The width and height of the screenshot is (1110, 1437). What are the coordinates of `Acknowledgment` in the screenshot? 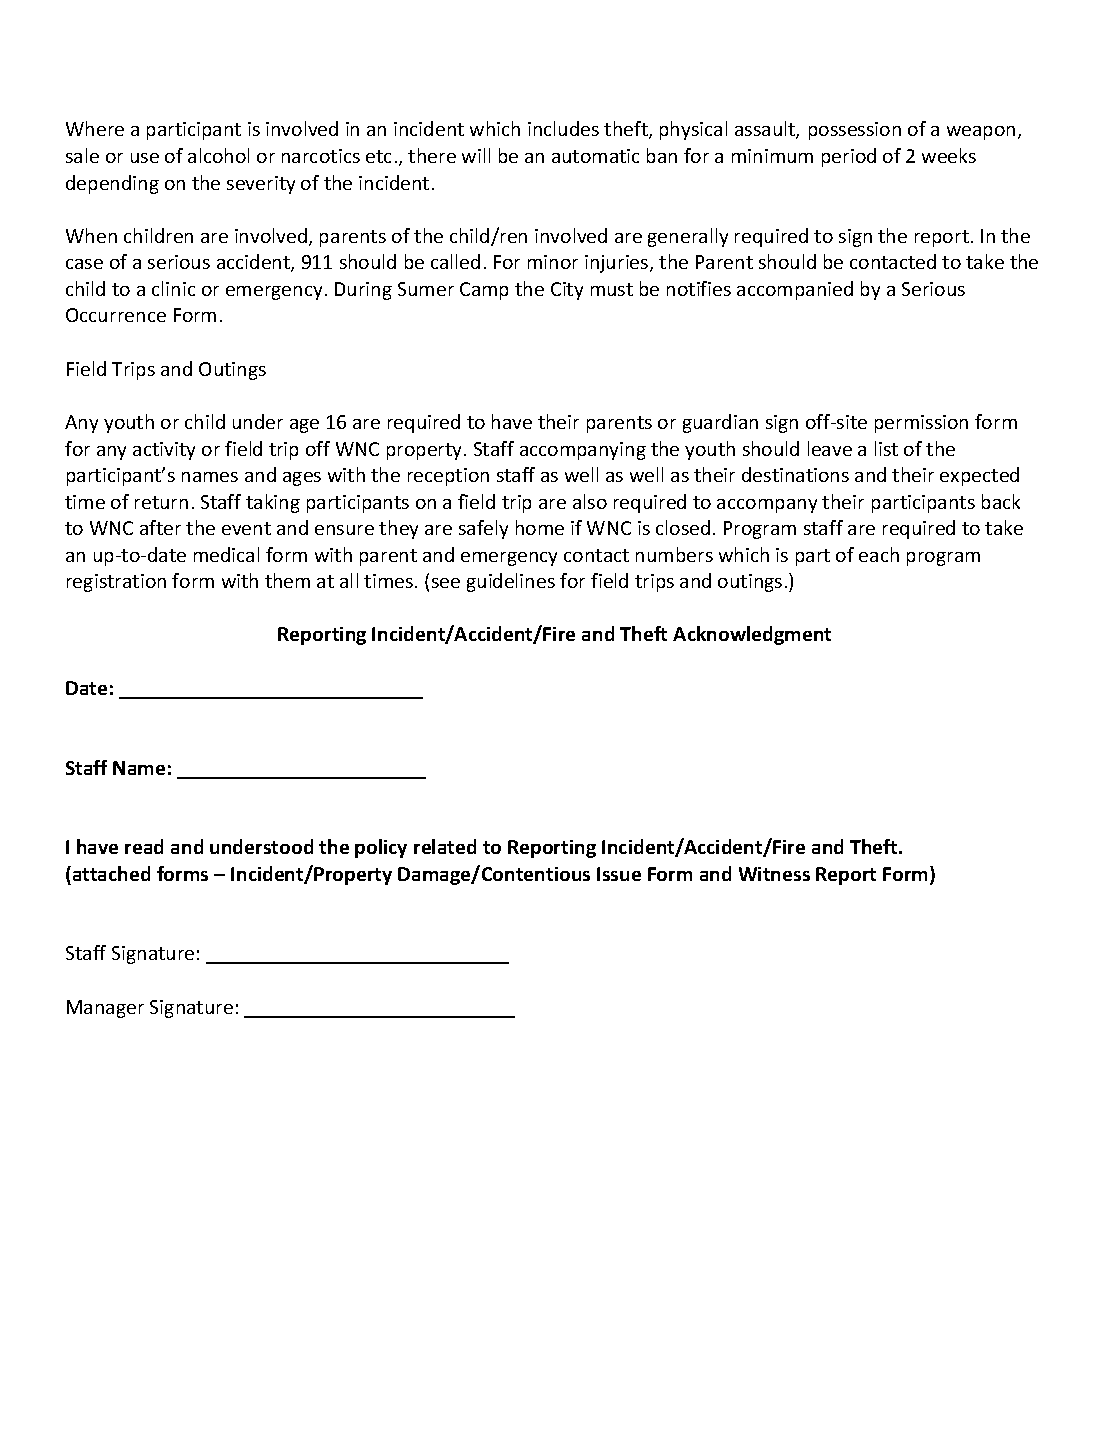 It's located at (752, 635).
